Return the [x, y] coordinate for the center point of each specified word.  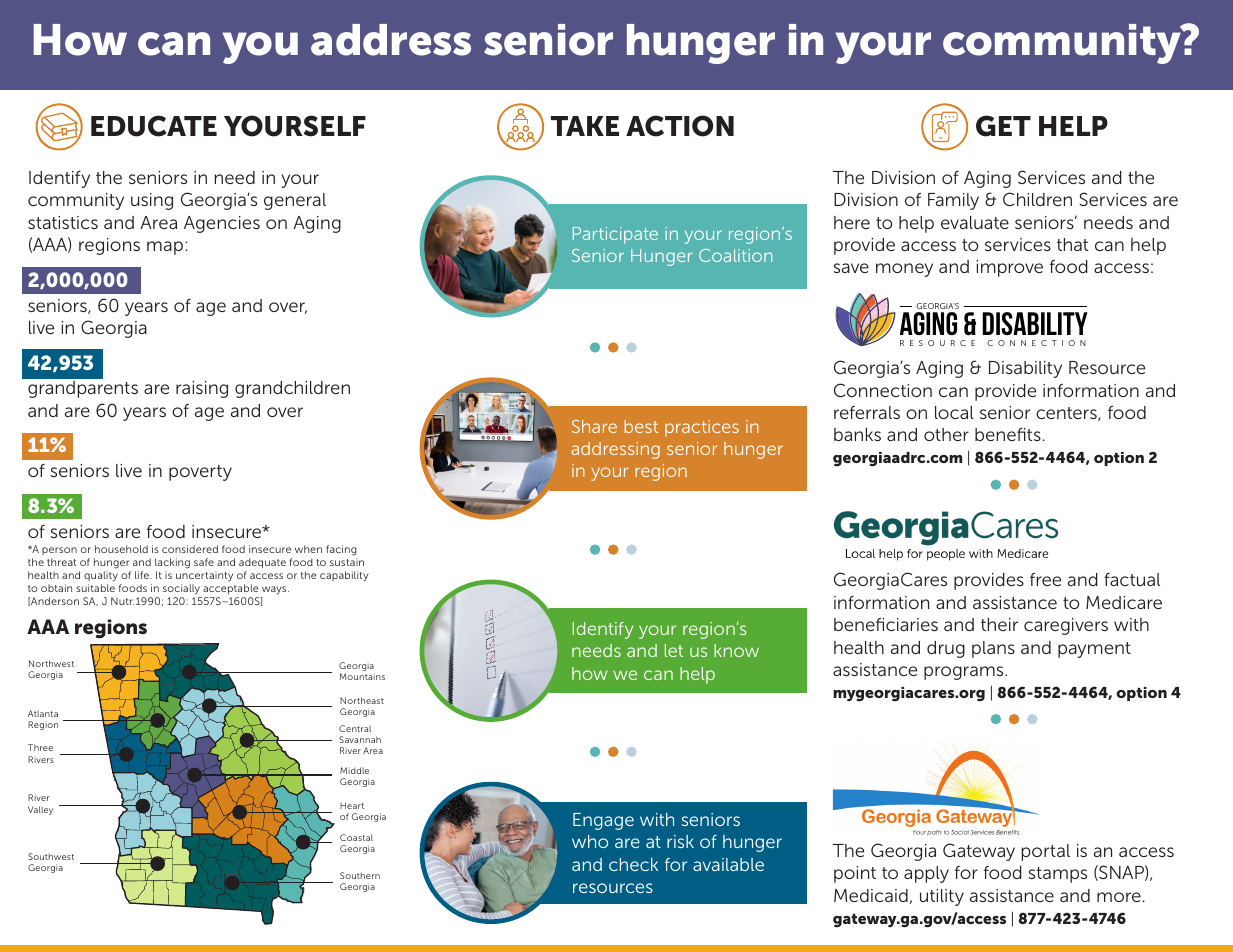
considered [190, 549]
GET [1003, 126]
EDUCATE [154, 126]
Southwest [51, 856]
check [633, 864]
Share [594, 426]
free [1045, 579]
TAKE [585, 126]
